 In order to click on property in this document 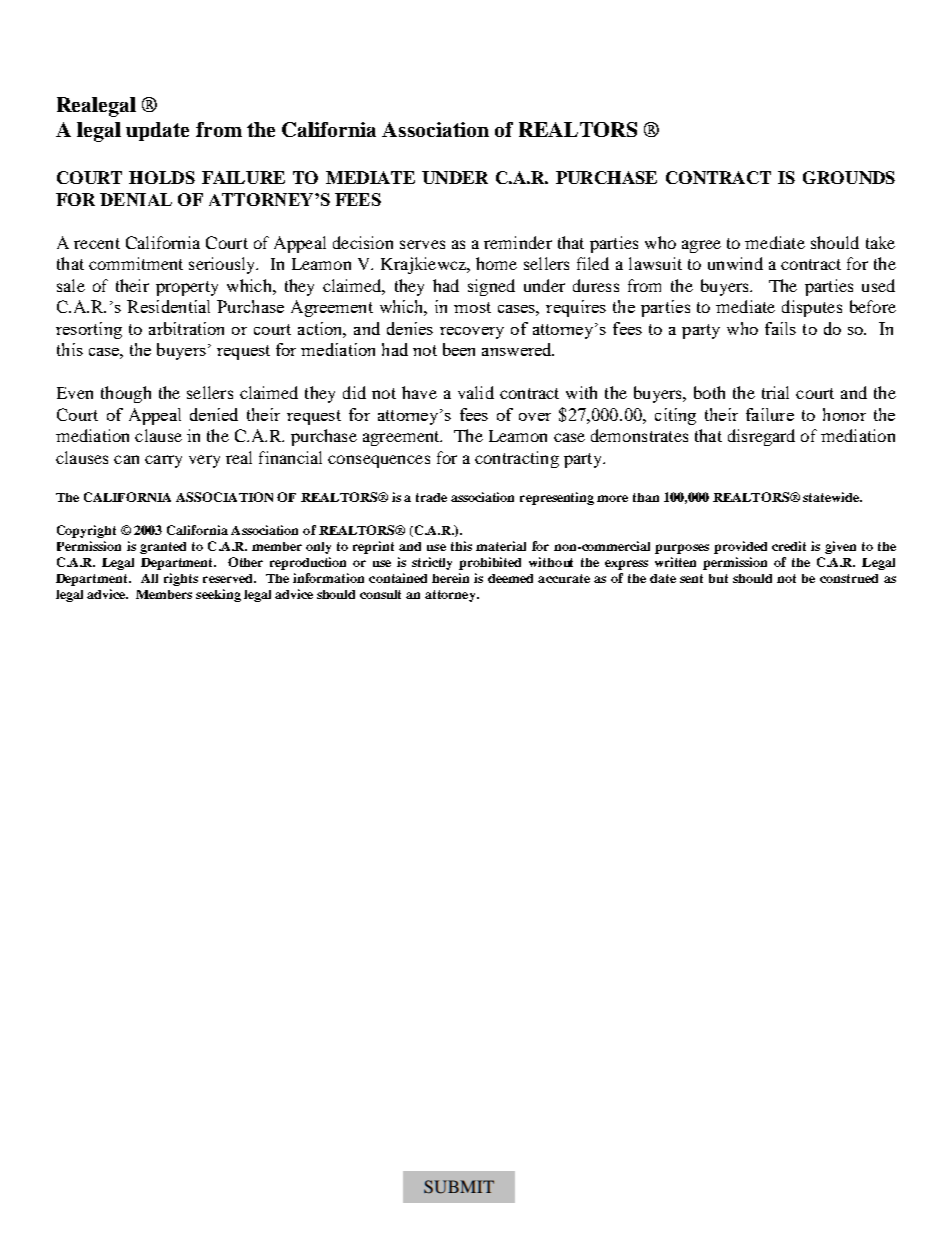, I will do `click(187, 288)`.
